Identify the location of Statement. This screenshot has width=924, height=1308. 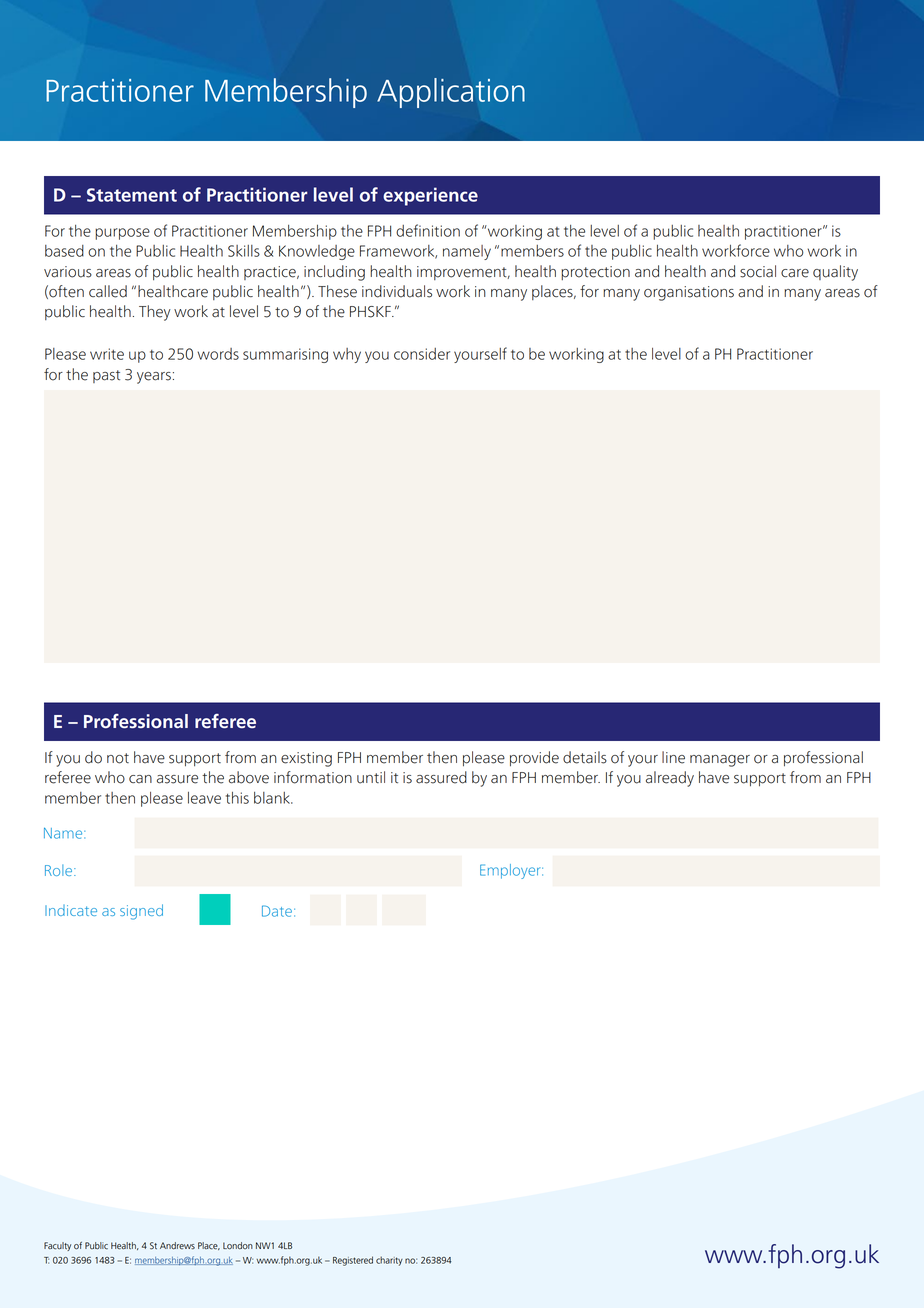
(132, 195).
